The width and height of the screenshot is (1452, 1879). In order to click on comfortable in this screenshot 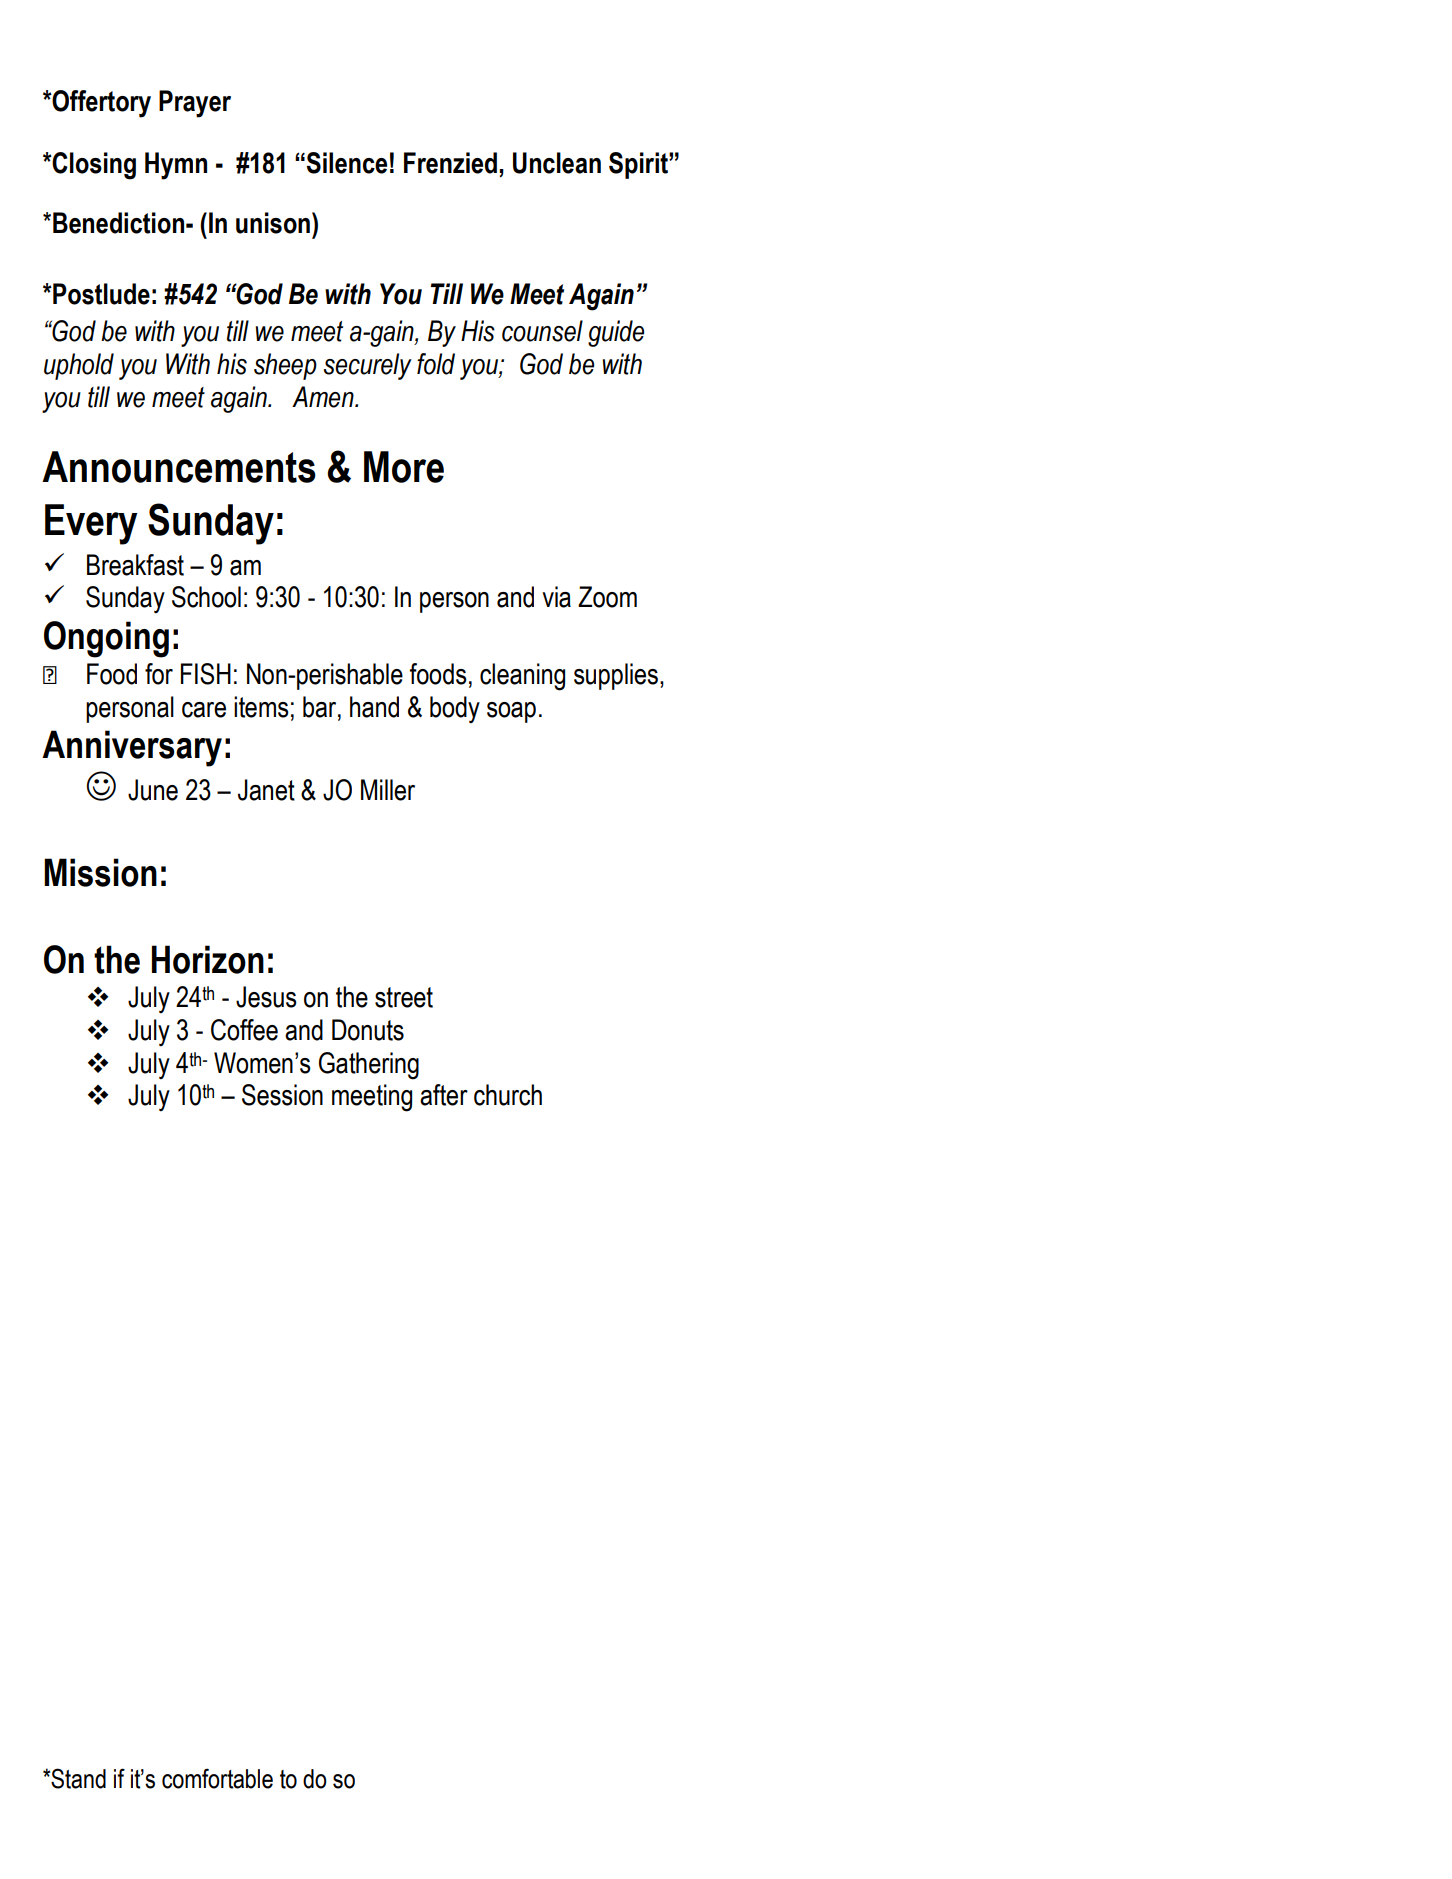, I will do `click(217, 1778)`.
